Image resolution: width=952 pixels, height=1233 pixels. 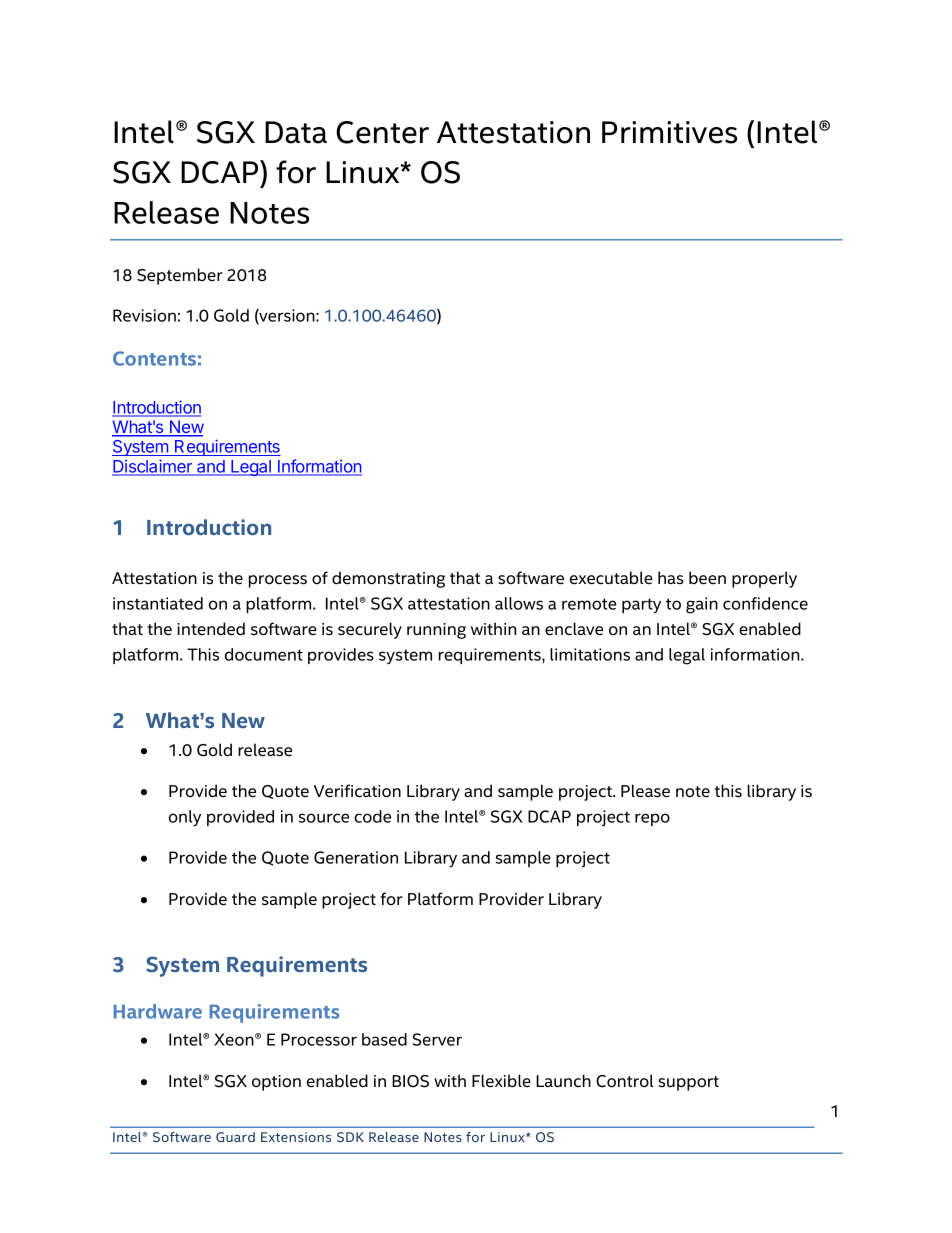 What do you see at coordinates (296, 132) in the page?
I see `Data` at bounding box center [296, 132].
